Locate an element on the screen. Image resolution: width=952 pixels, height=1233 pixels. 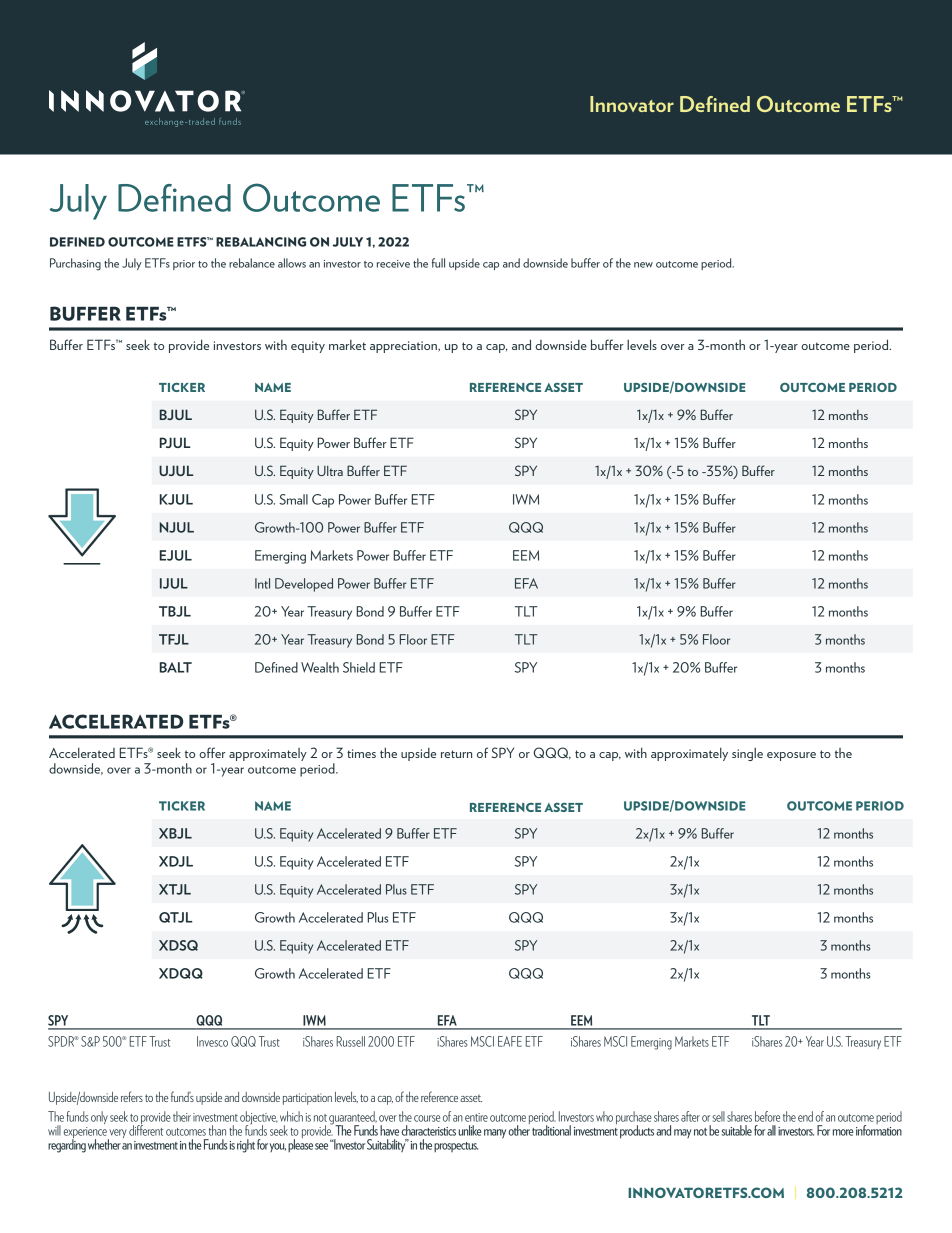
new is located at coordinates (643, 265).
